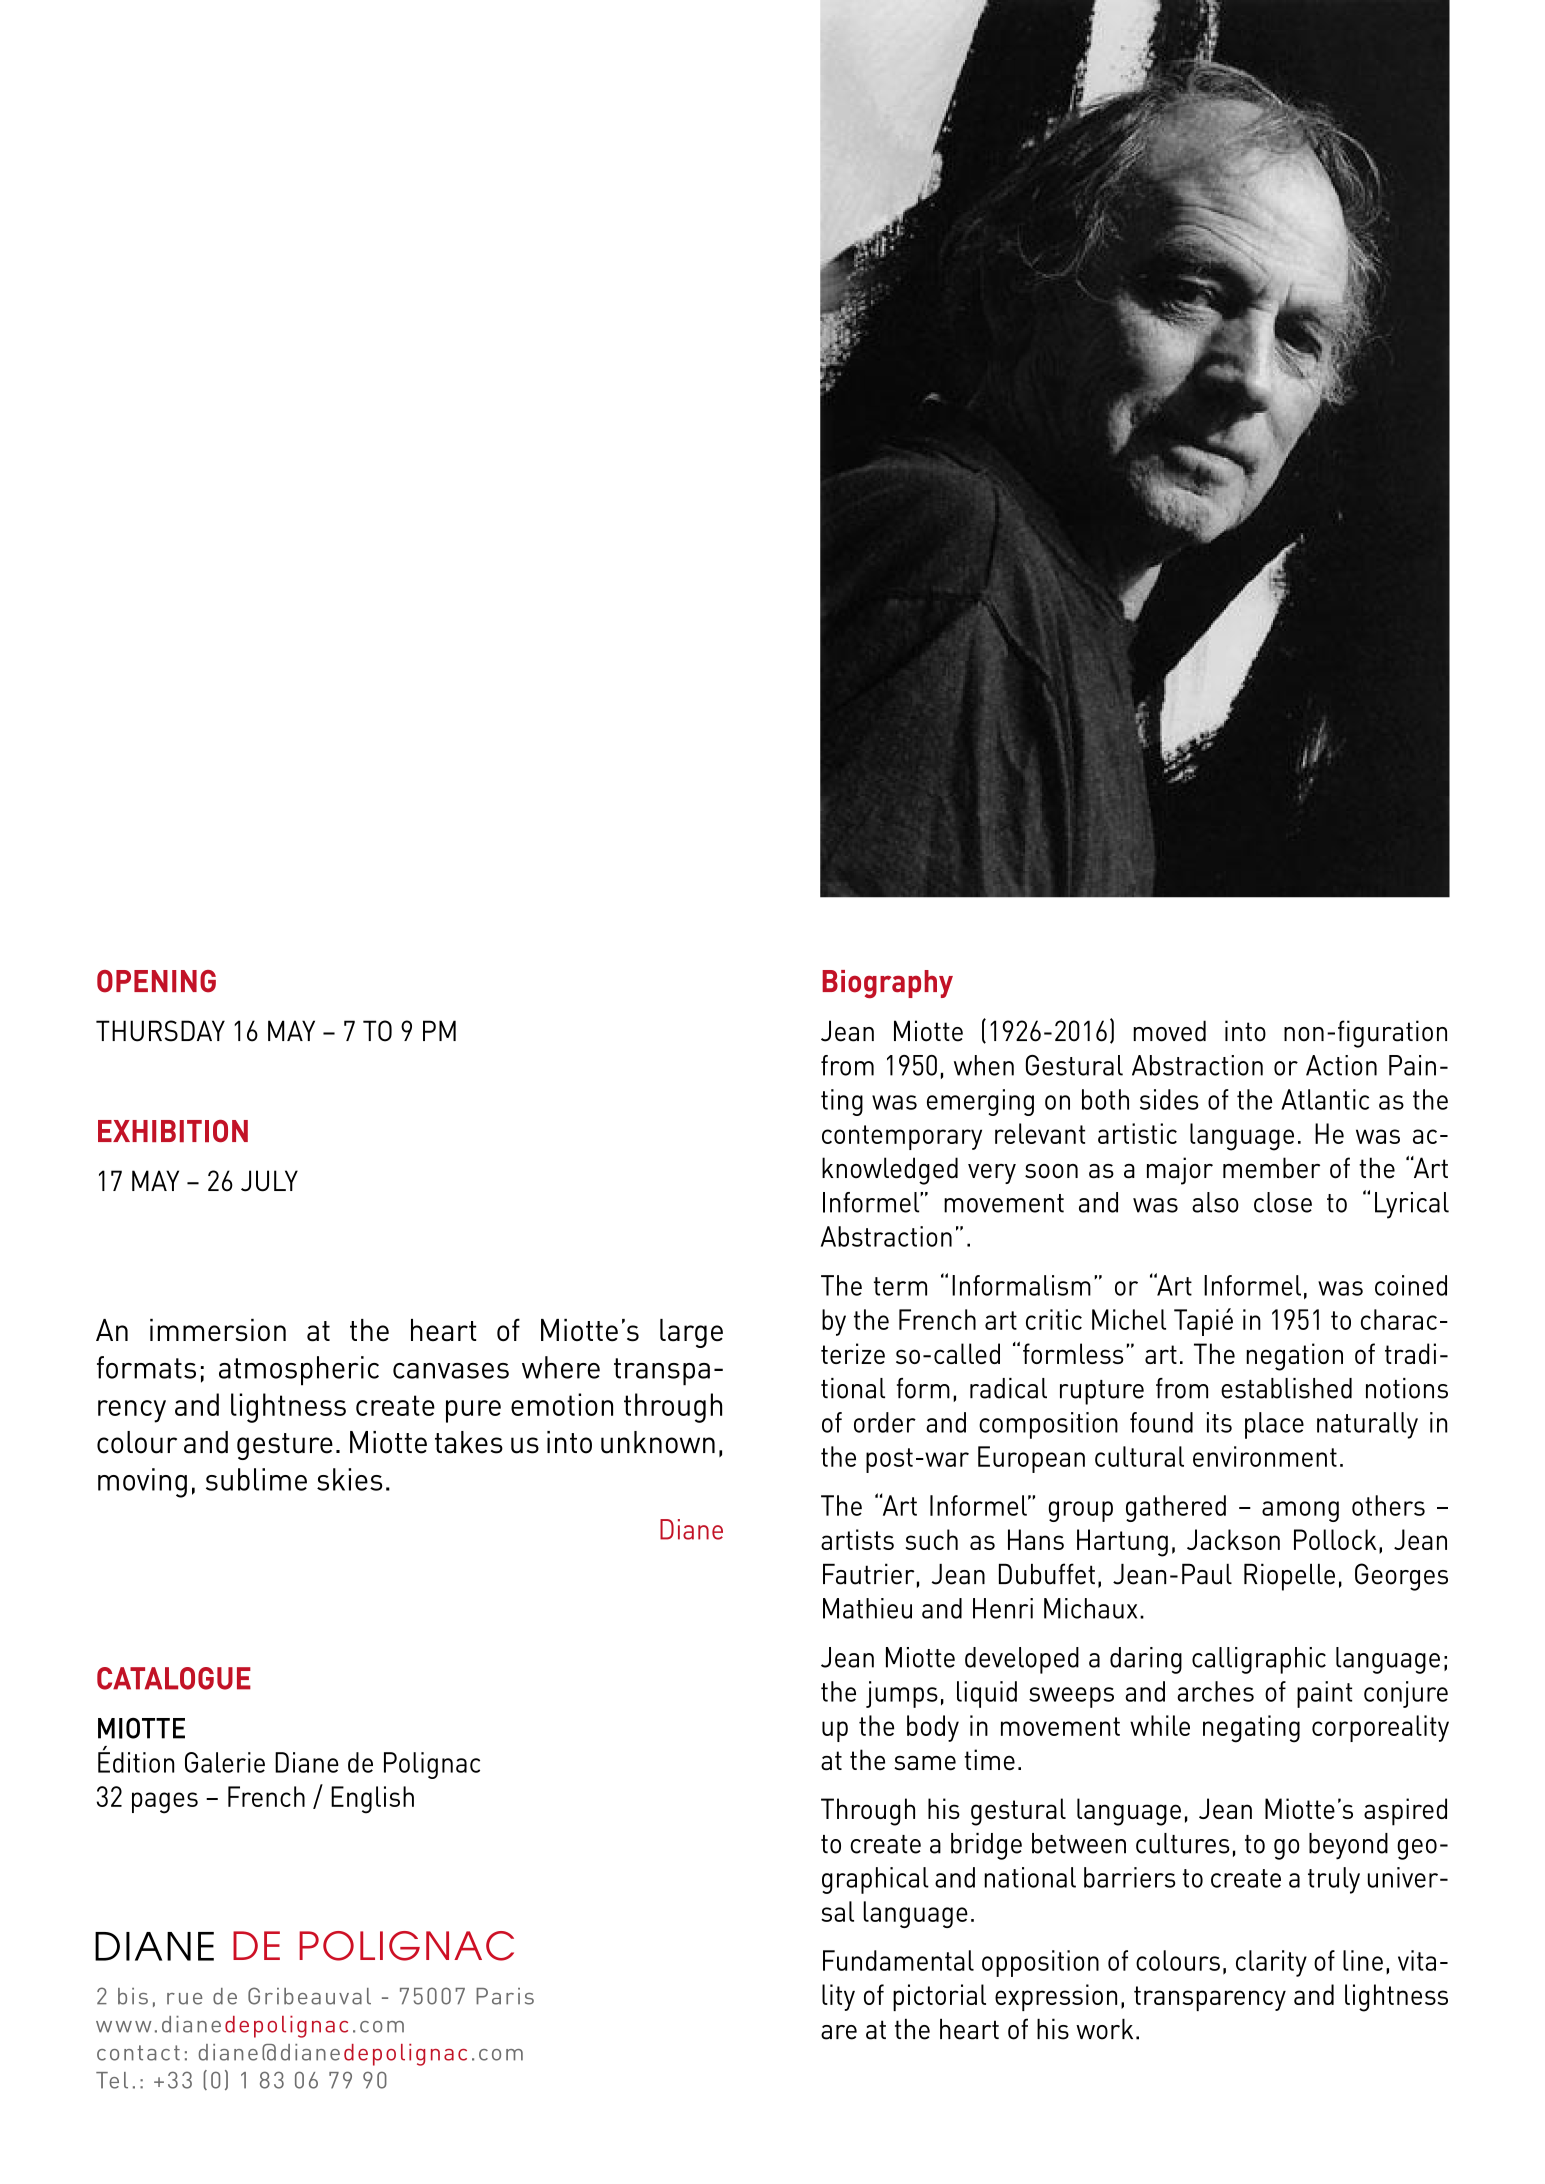 The width and height of the screenshot is (1545, 2184). What do you see at coordinates (1294, 1357) in the screenshot?
I see `negation` at bounding box center [1294, 1357].
